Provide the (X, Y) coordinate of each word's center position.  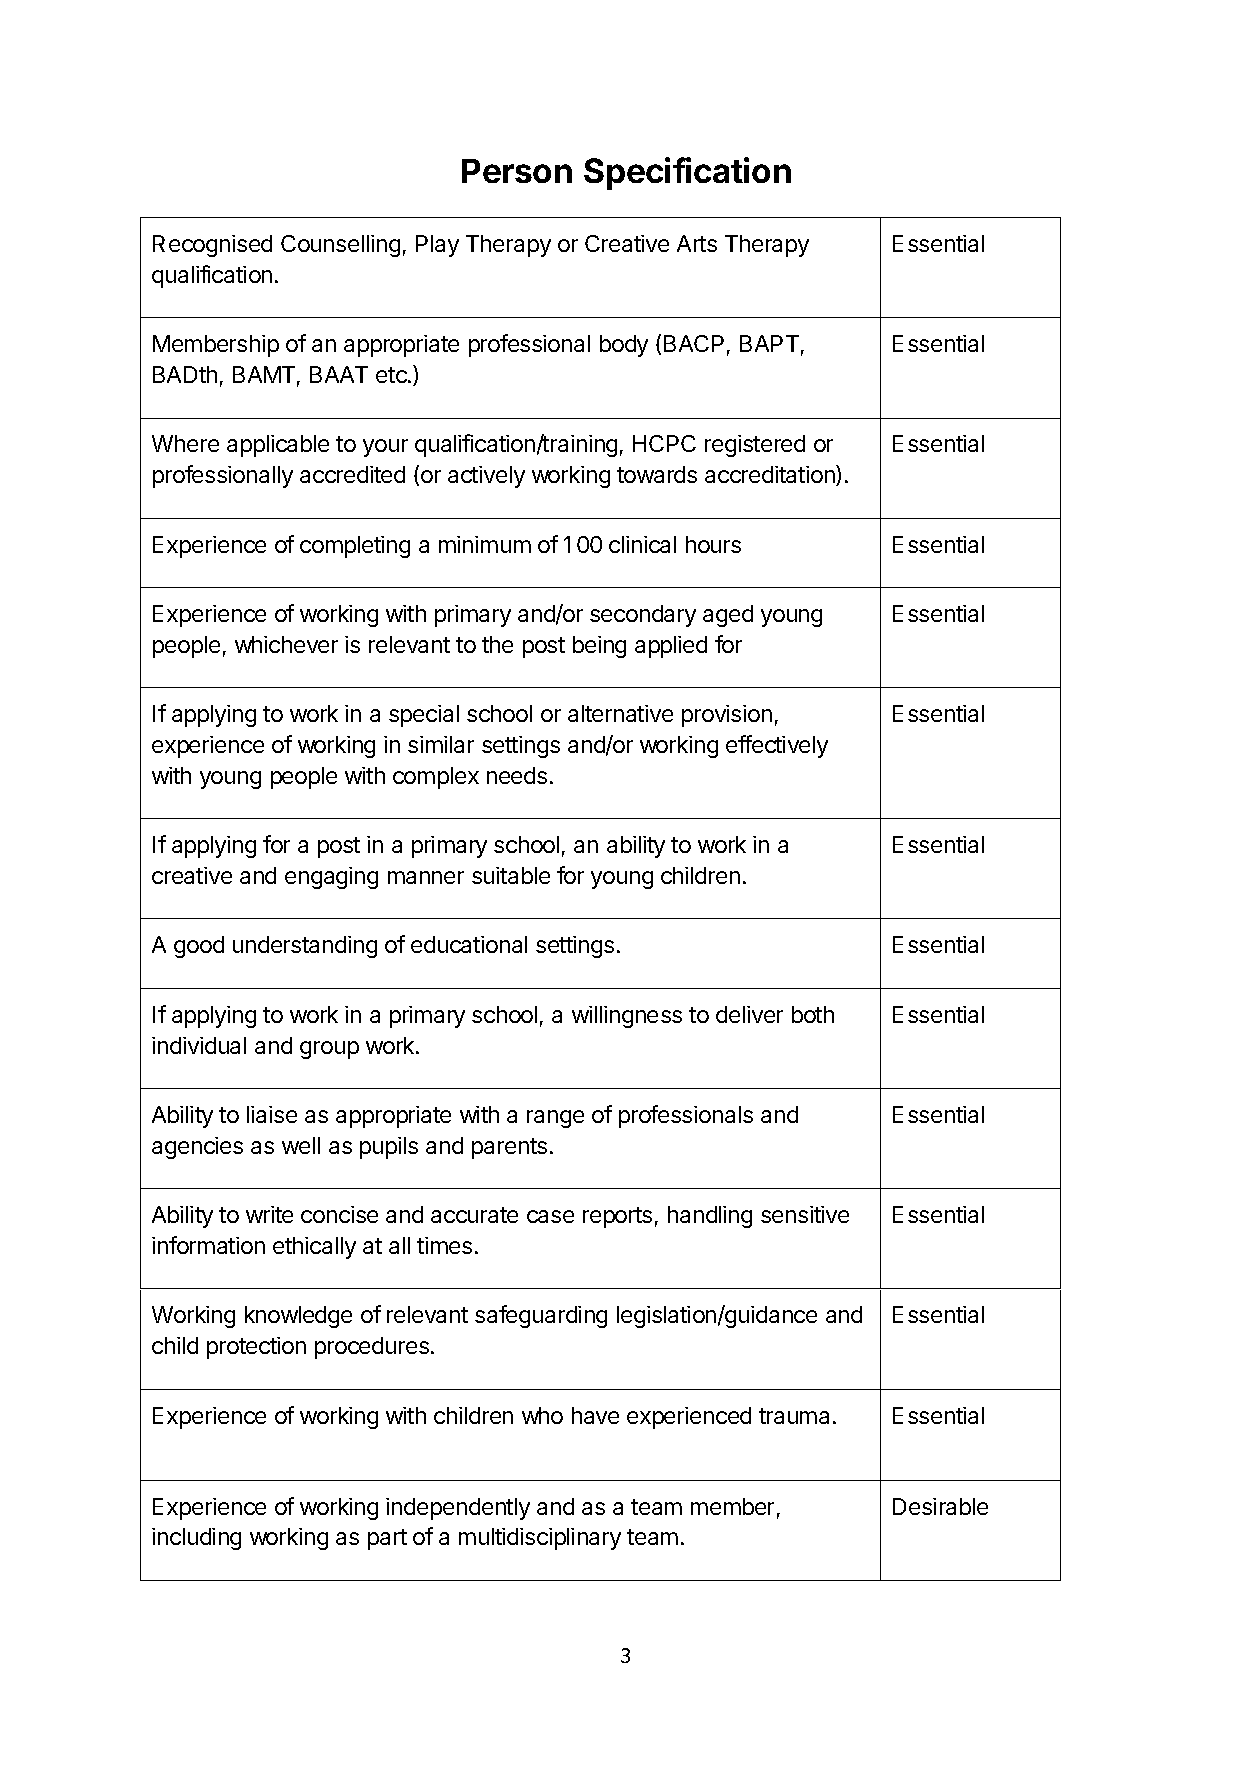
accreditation (771, 475)
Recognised (212, 246)
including (196, 1539)
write (269, 1214)
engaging (331, 878)
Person (517, 171)
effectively (777, 746)
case (550, 1216)
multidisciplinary (540, 1539)
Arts (697, 243)
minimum (485, 544)
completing (355, 547)
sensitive (805, 1214)
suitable (511, 875)
